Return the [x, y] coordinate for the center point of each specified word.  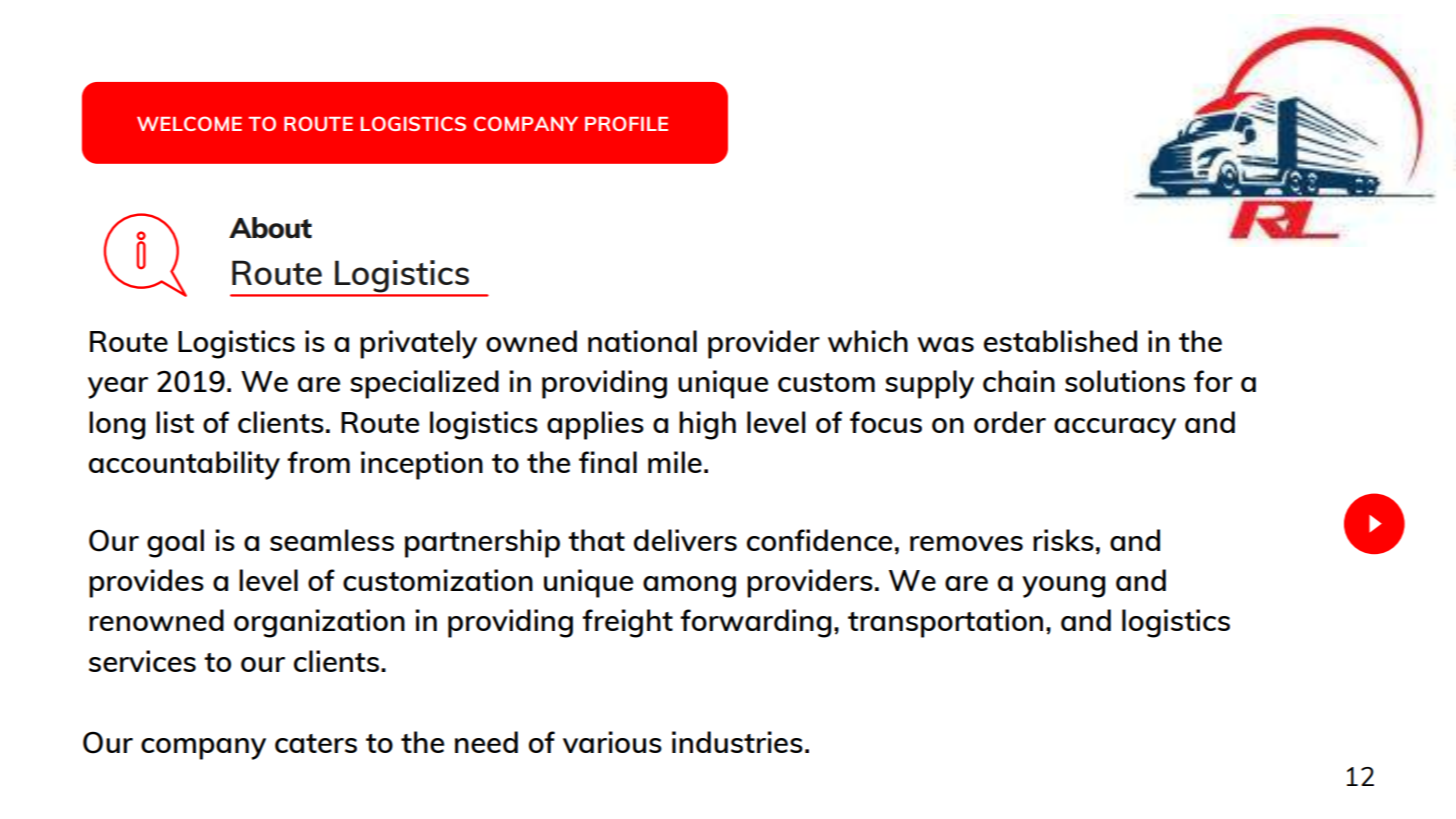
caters [316, 743]
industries [737, 742]
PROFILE [626, 123]
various [612, 742]
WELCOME [189, 123]
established [1060, 341]
